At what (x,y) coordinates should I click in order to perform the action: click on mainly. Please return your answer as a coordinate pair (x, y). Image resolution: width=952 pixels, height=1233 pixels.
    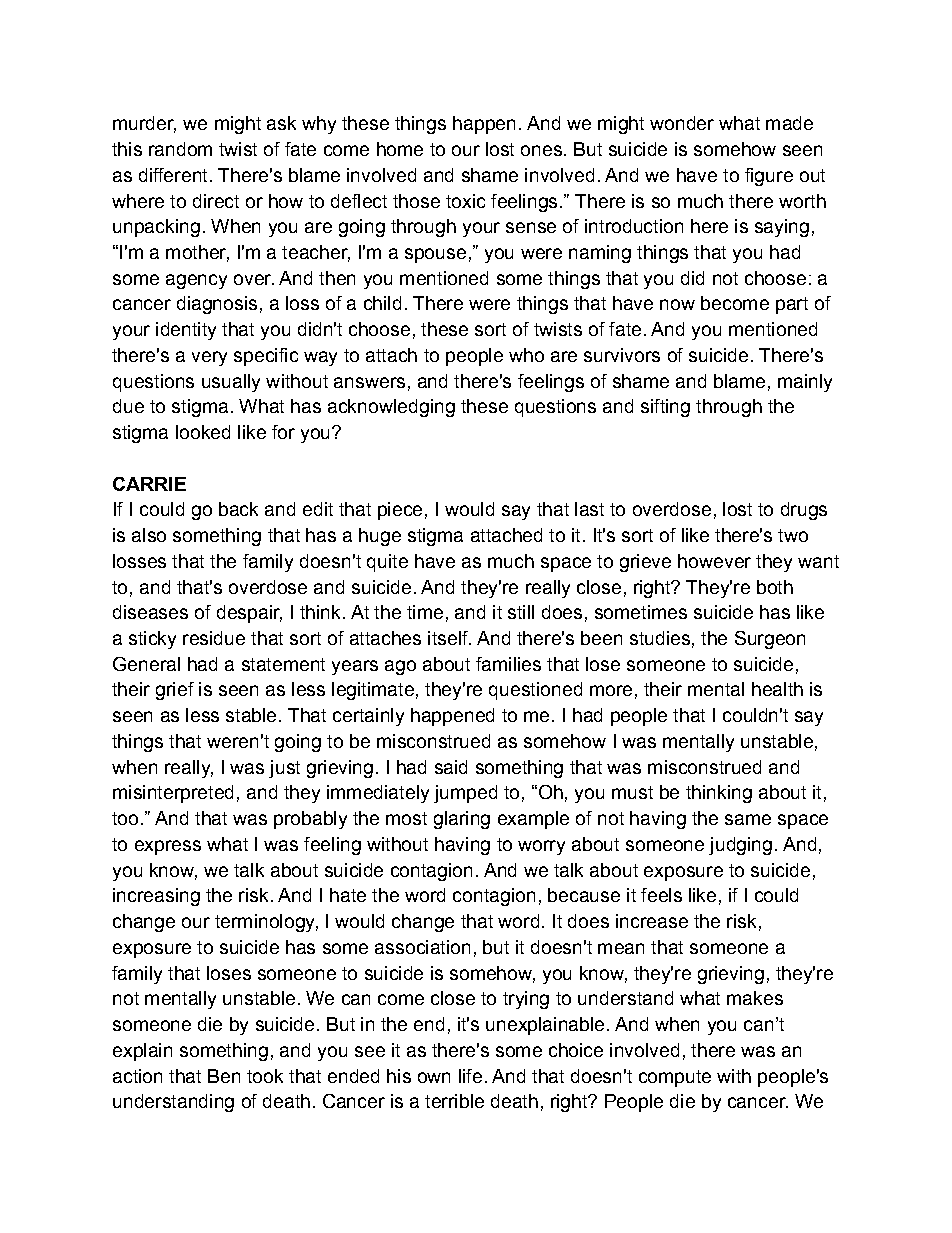
    Looking at the image, I should click on (805, 383).
